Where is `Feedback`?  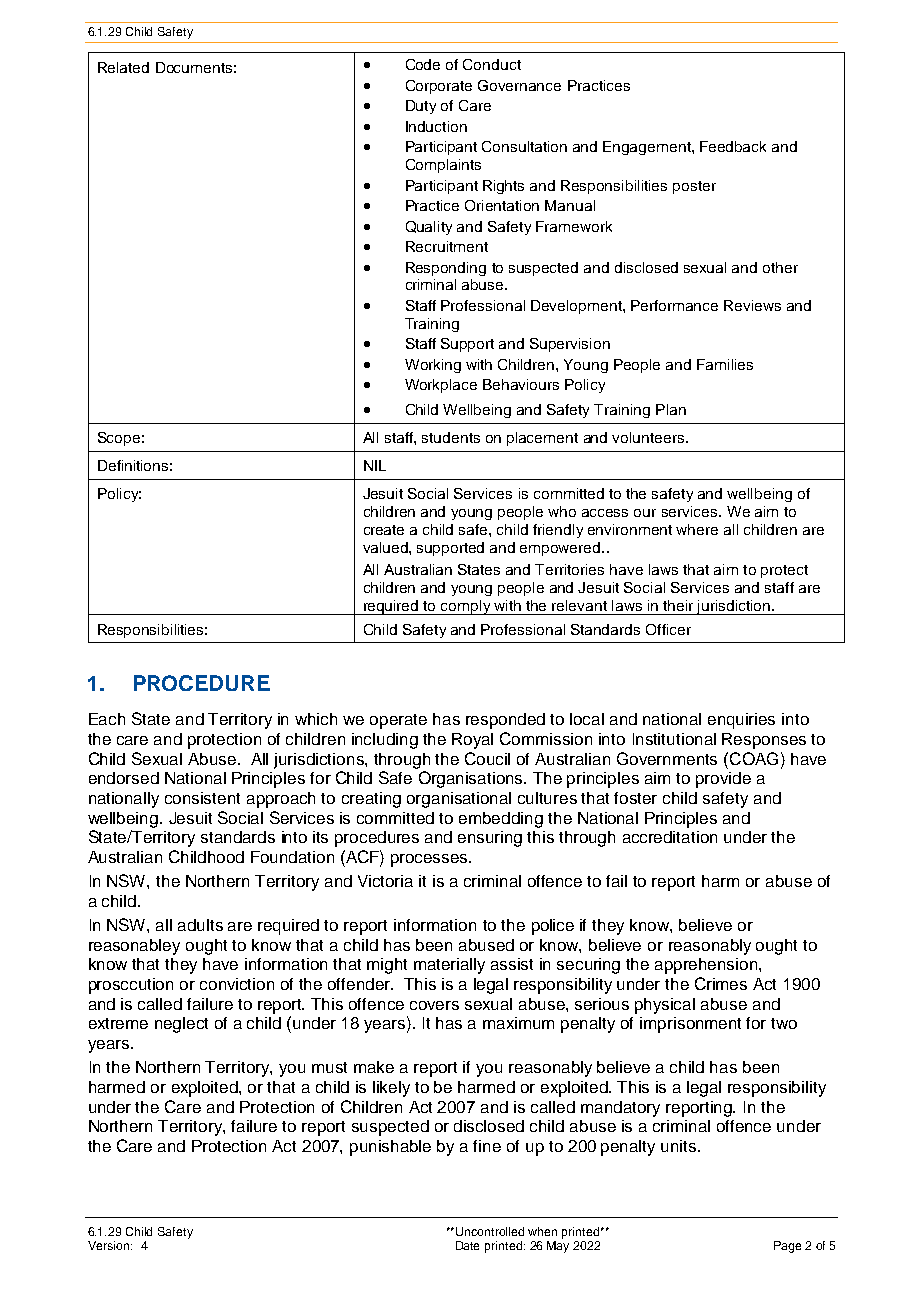
Feedback is located at coordinates (733, 146).
